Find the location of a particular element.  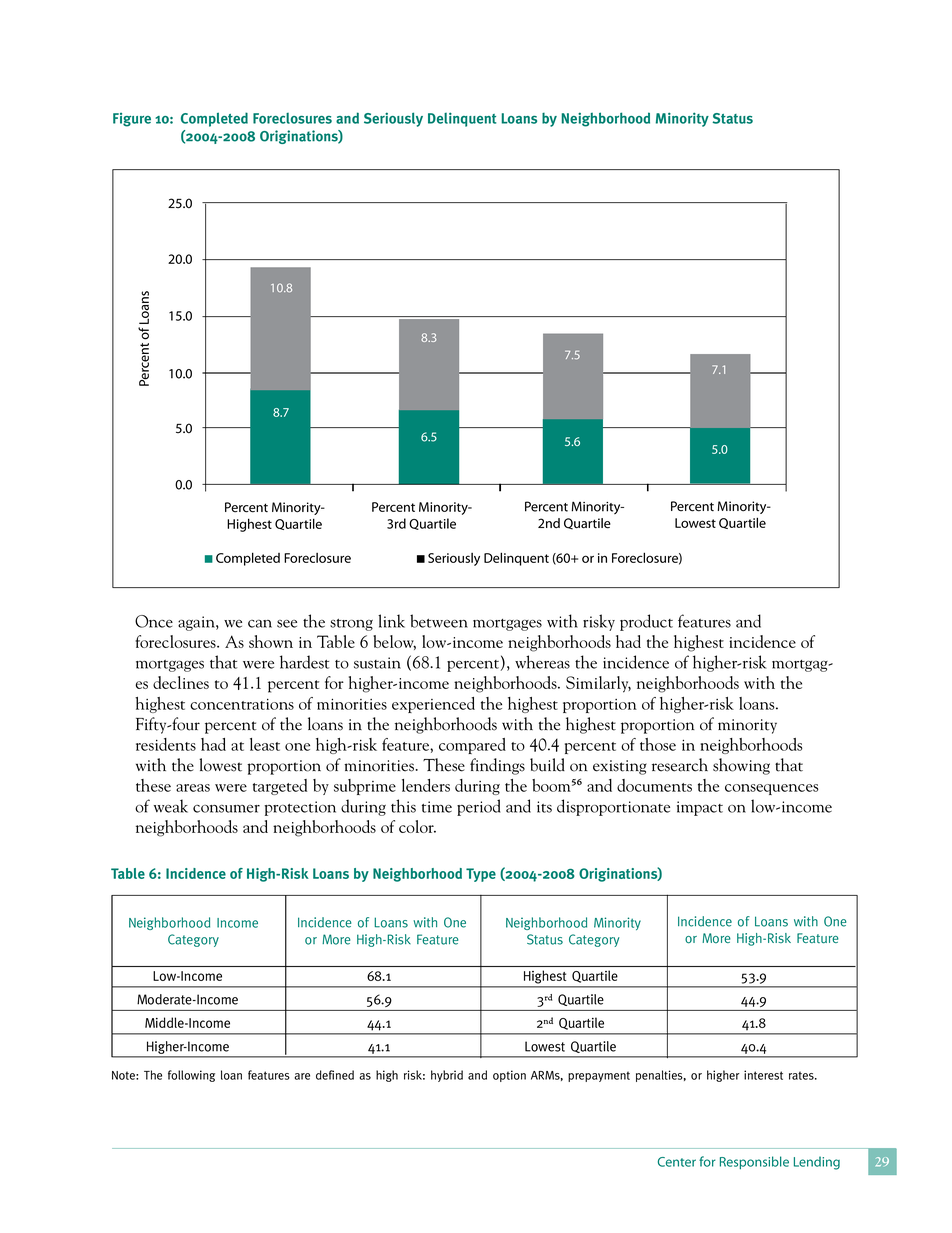

between is located at coordinates (439, 621).
